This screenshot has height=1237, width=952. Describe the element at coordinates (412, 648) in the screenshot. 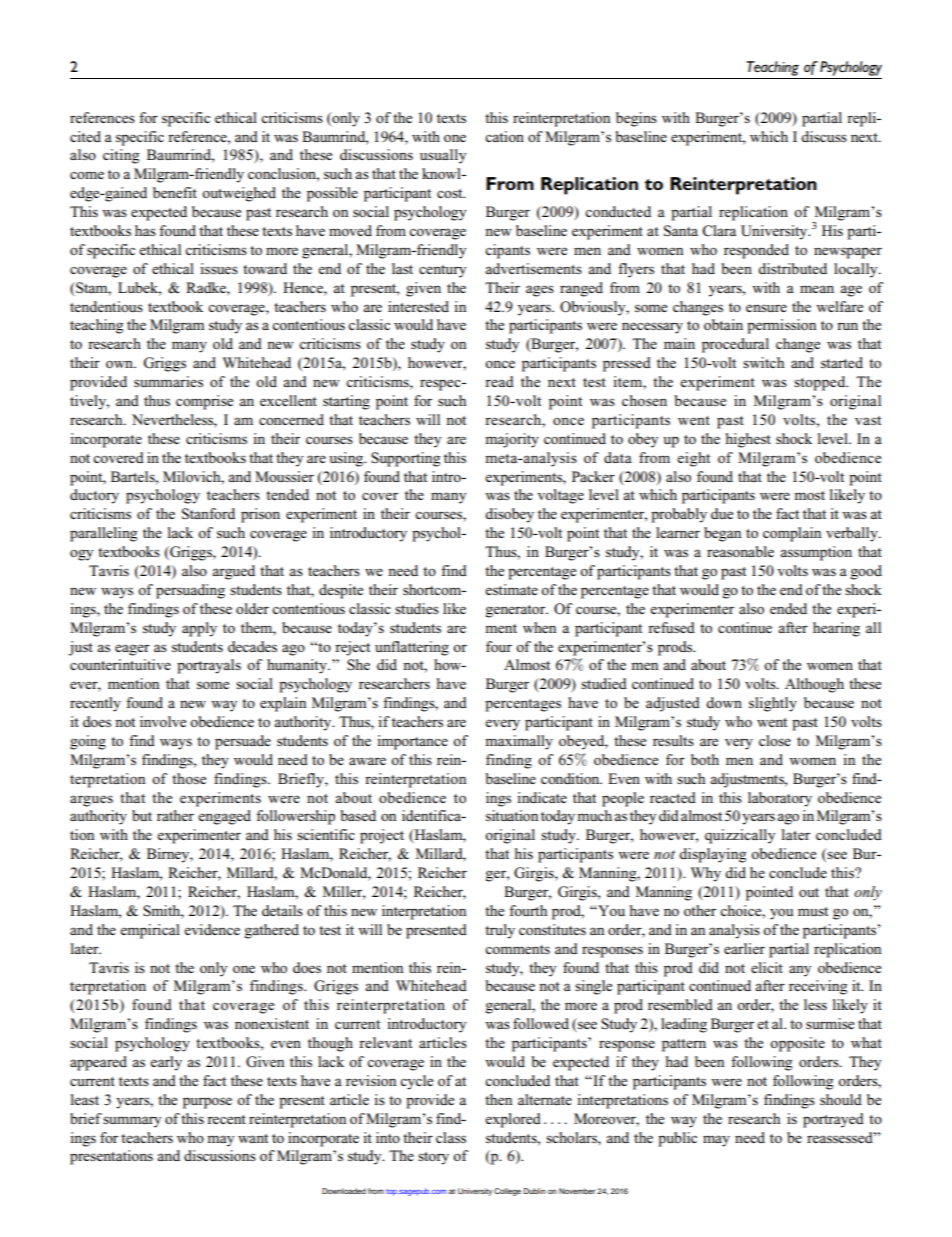

I see `unflattering` at that location.
